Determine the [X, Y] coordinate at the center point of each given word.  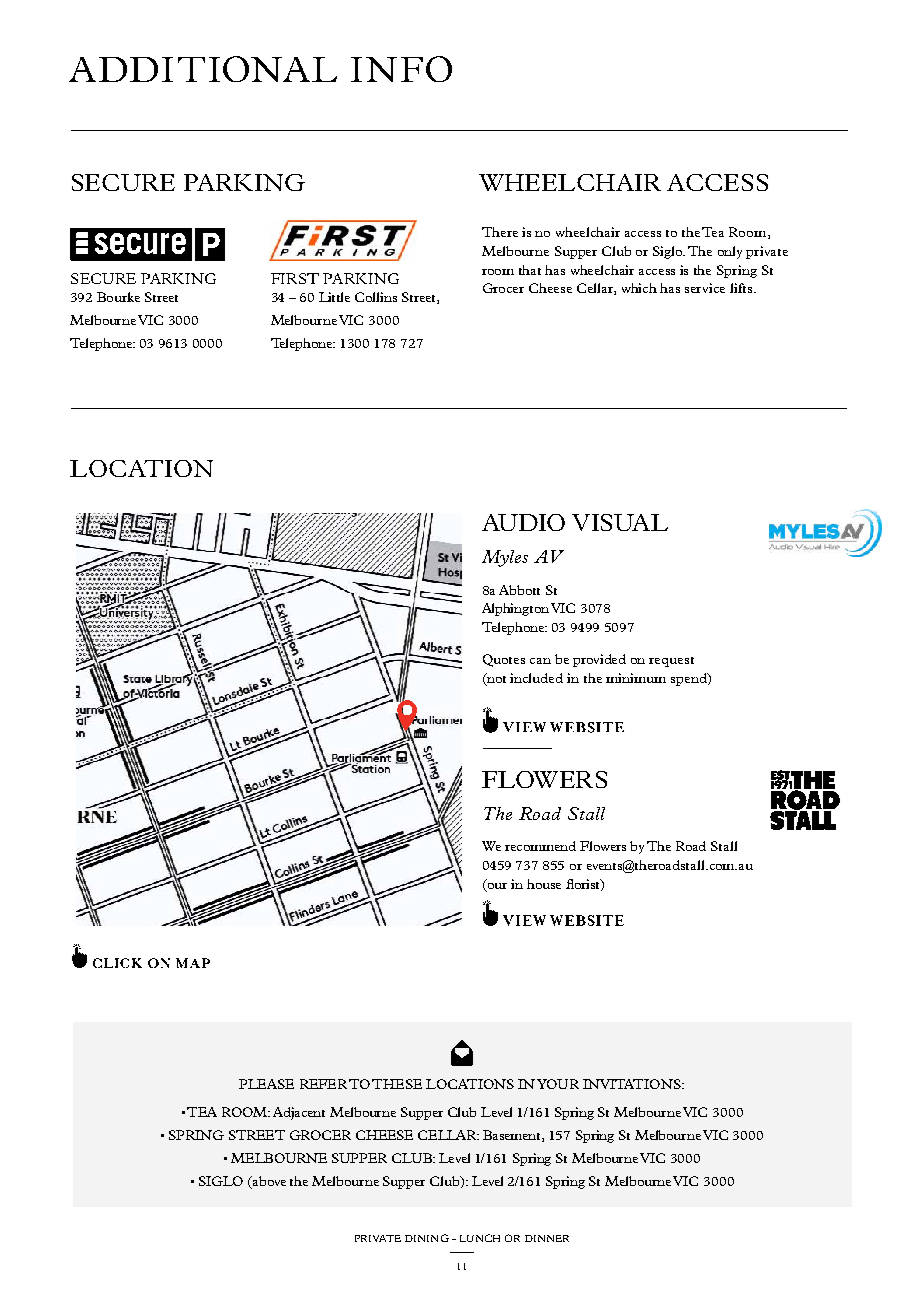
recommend [540, 846]
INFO [401, 69]
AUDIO [523, 522]
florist [584, 885]
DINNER [547, 1238]
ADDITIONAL [203, 69]
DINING [427, 1238]
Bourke [118, 297]
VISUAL [620, 522]
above [268, 1182]
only [730, 252]
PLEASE [266, 1084]
